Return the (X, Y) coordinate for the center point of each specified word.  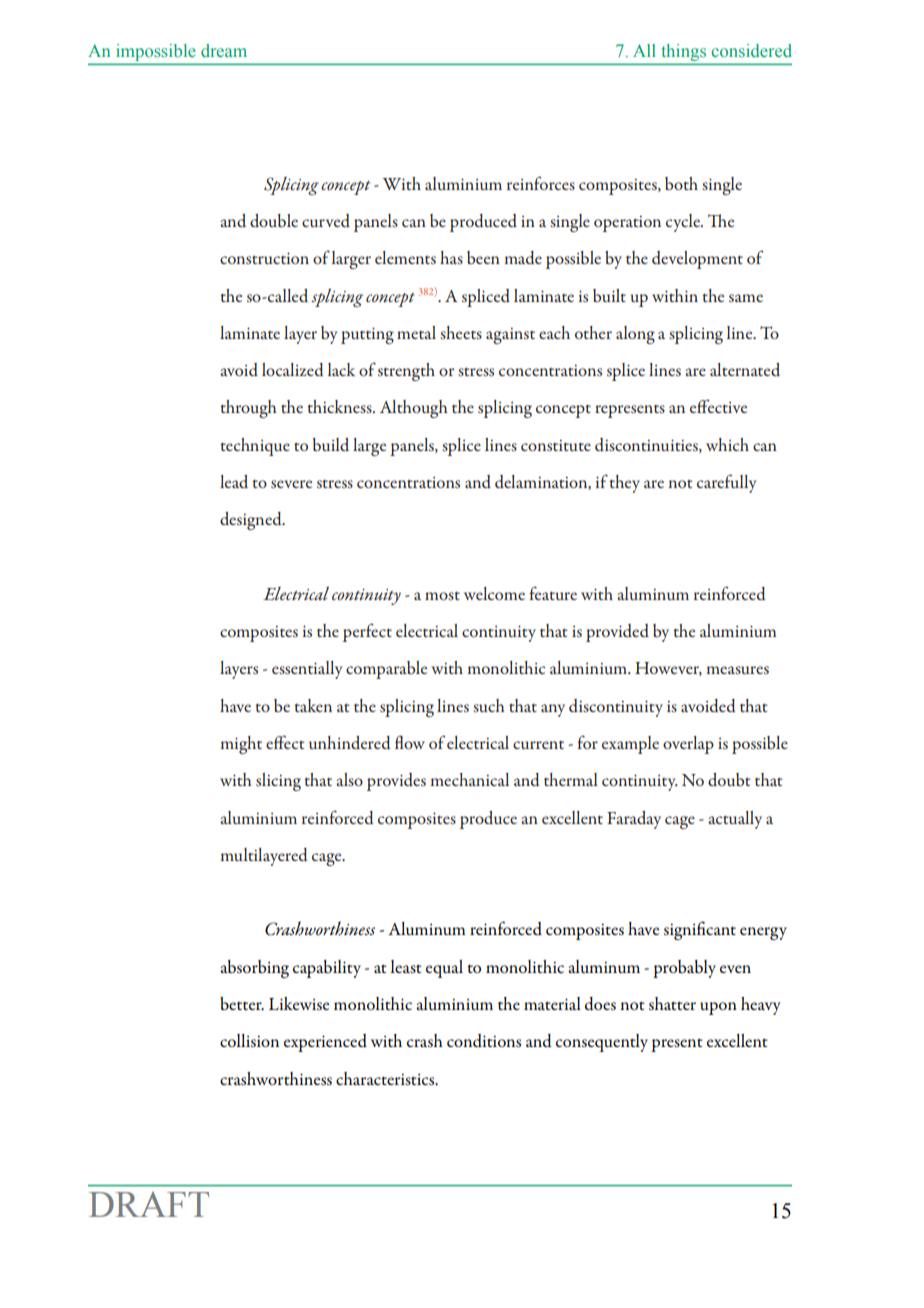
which (727, 444)
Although (414, 409)
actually (735, 820)
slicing (278, 782)
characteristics (386, 1079)
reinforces (541, 183)
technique (255, 447)
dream (224, 51)
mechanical (469, 779)
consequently (602, 1043)
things (684, 52)
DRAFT (149, 1204)
